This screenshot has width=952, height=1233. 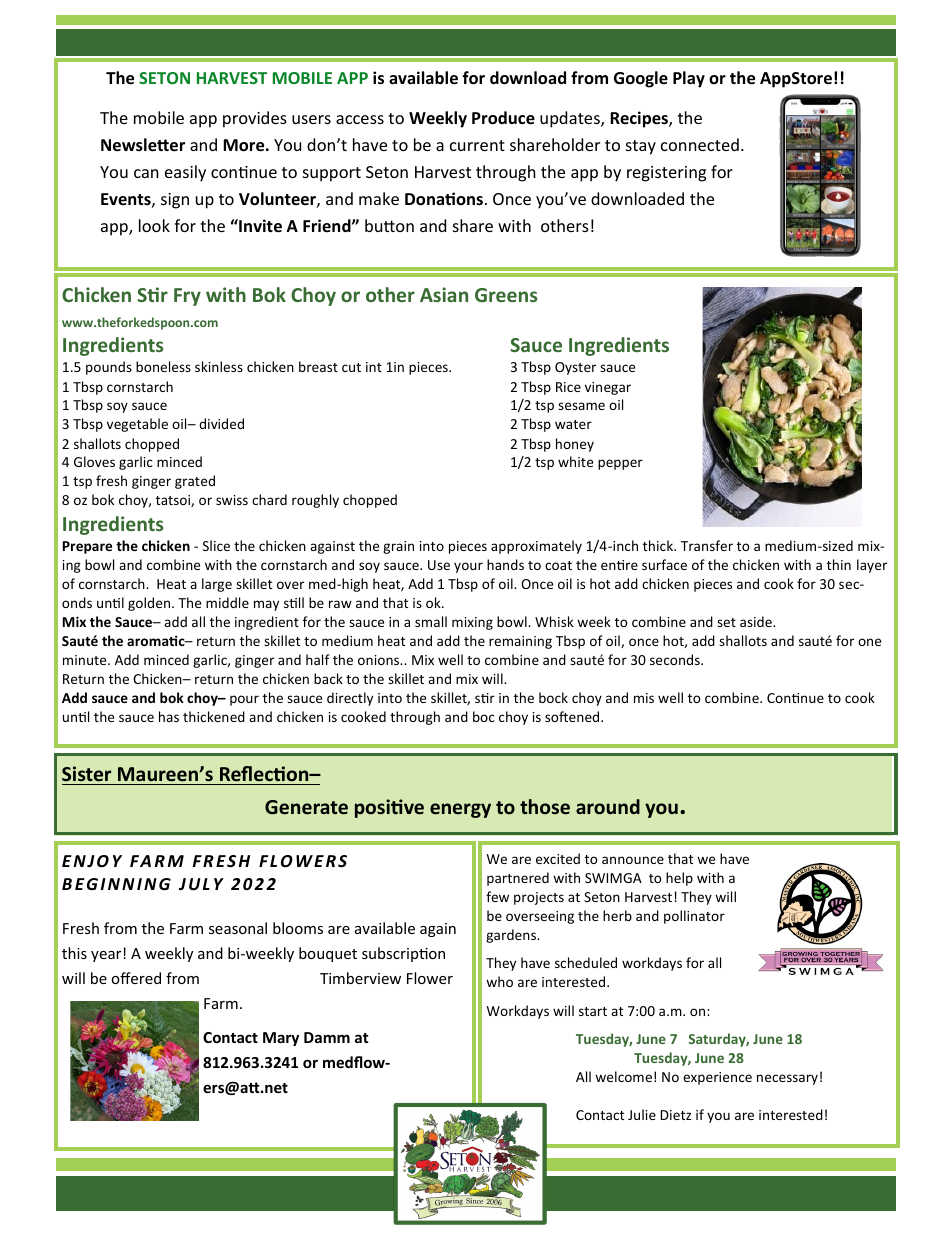 I want to click on water, so click(x=573, y=424).
